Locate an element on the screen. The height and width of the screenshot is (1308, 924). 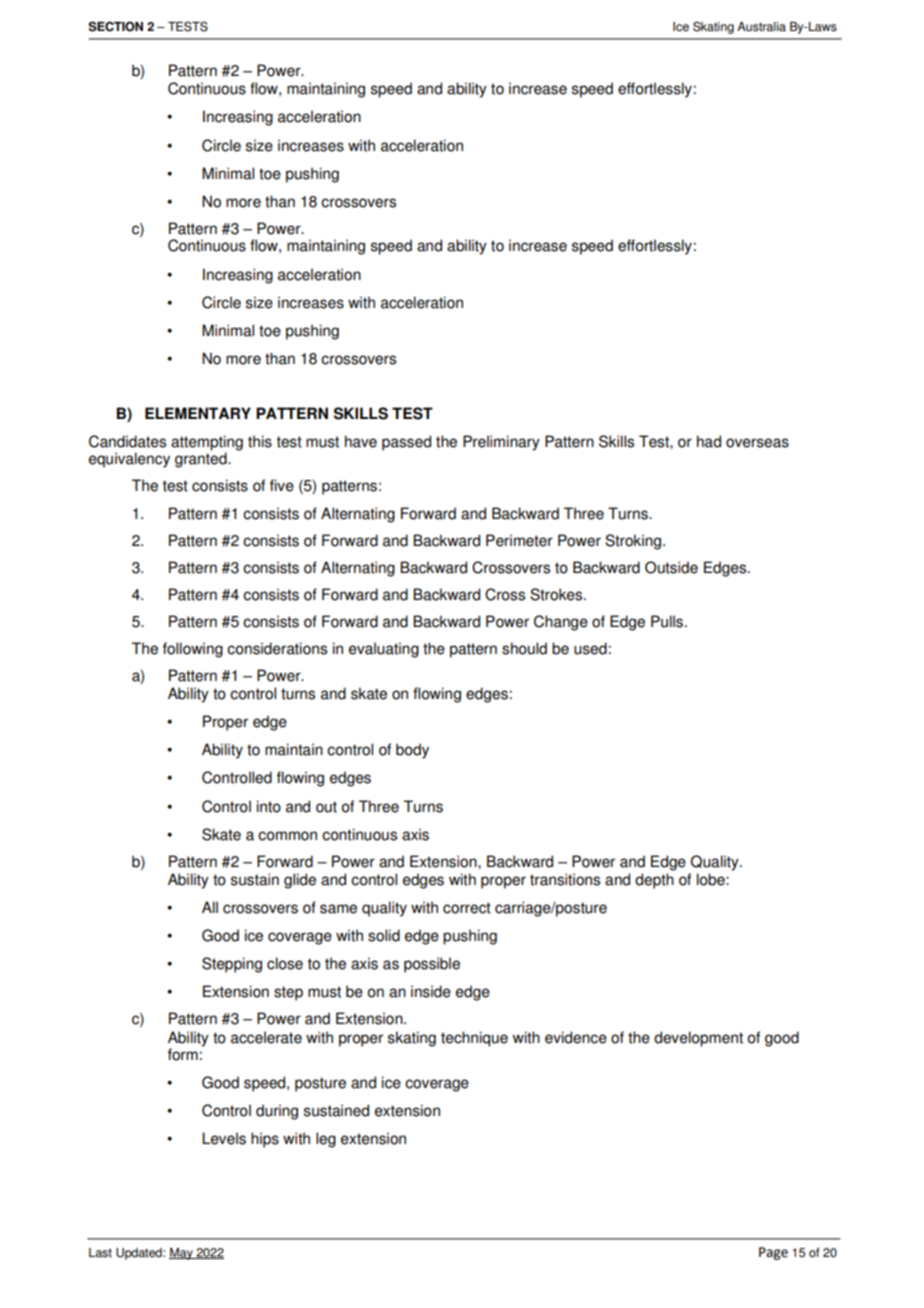
Outside is located at coordinates (671, 567).
